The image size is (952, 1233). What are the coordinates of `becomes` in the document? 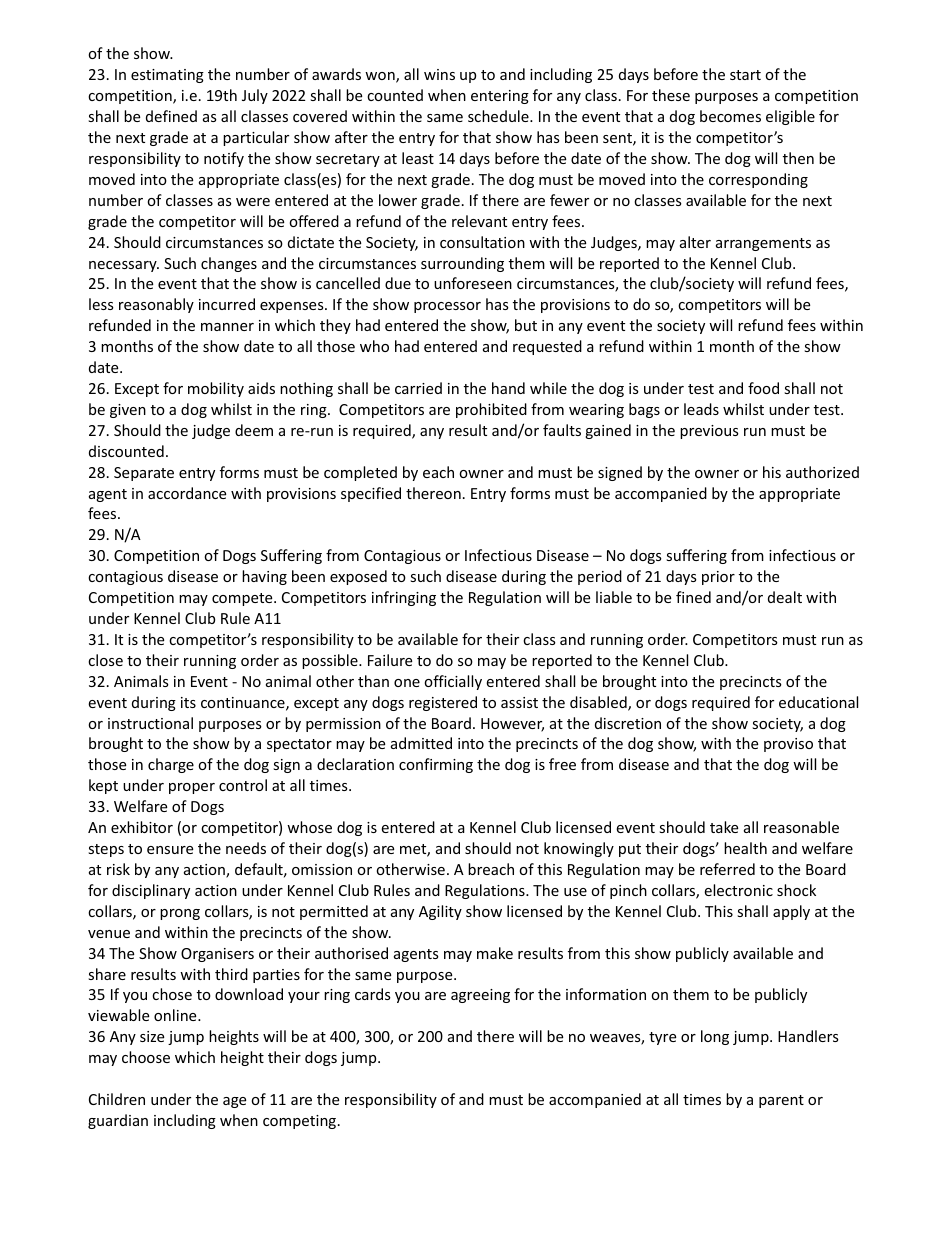 It's located at (730, 116).
